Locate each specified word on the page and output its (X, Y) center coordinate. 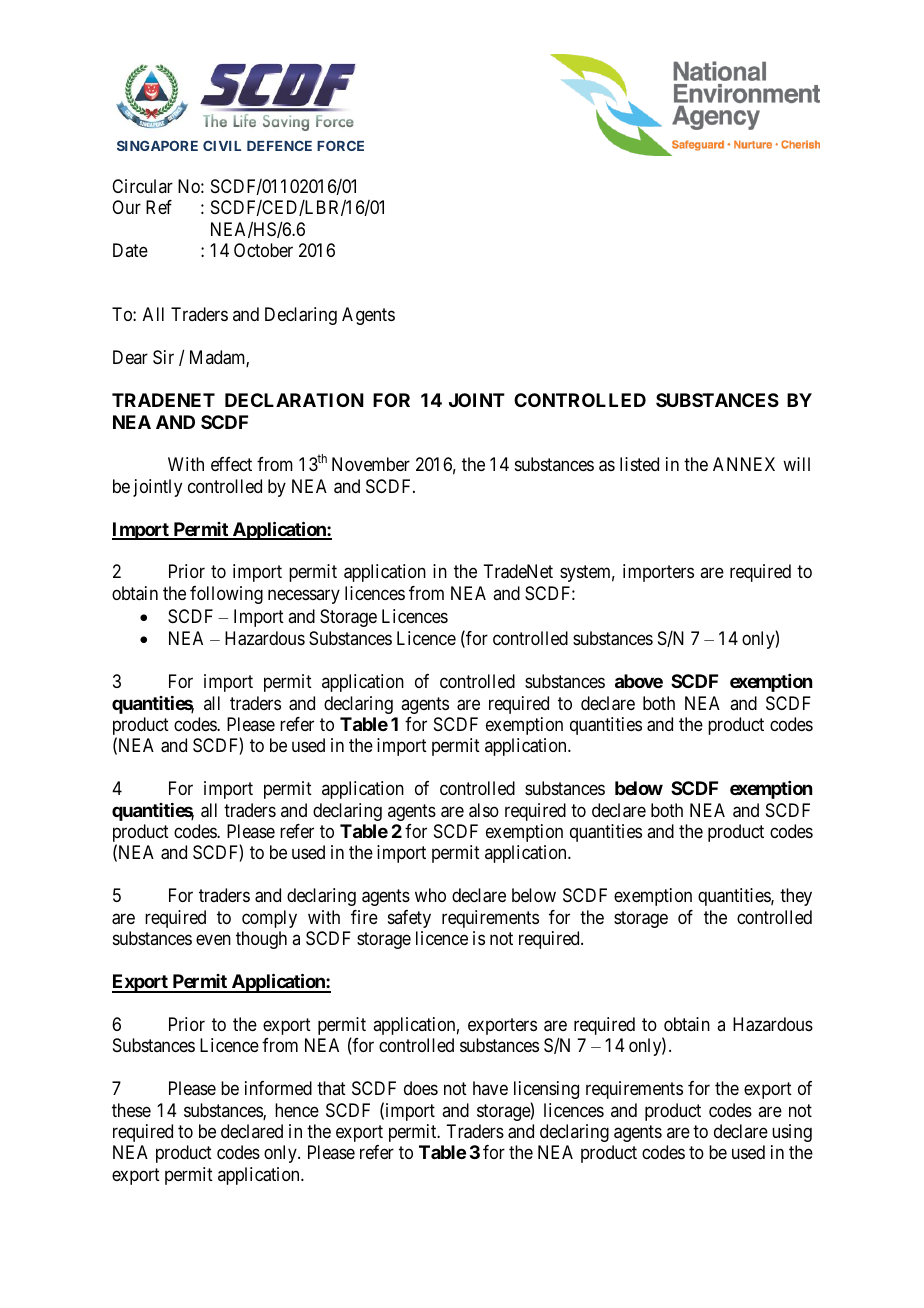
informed (278, 1088)
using (792, 1133)
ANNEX (744, 464)
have (490, 1088)
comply (269, 919)
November (371, 464)
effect (231, 464)
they (796, 897)
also (484, 810)
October (263, 250)
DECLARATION (294, 400)
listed (639, 464)
